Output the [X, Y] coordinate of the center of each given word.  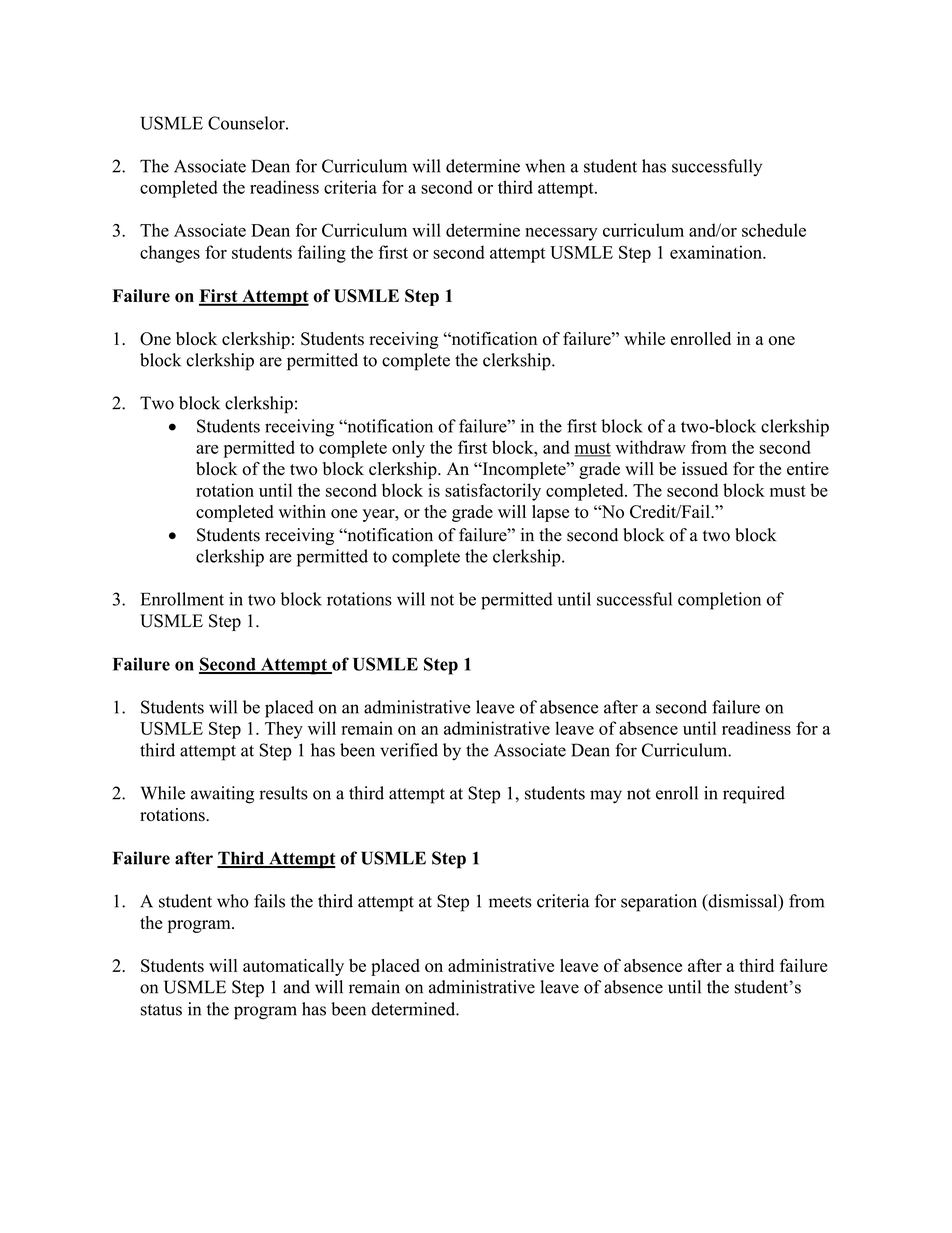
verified [409, 750]
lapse [550, 513]
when [545, 166]
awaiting [222, 795]
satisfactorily [493, 492]
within [302, 511]
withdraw [650, 447]
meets [510, 902]
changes [170, 254]
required [754, 795]
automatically [293, 967]
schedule [774, 230]
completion [719, 601]
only [408, 449]
